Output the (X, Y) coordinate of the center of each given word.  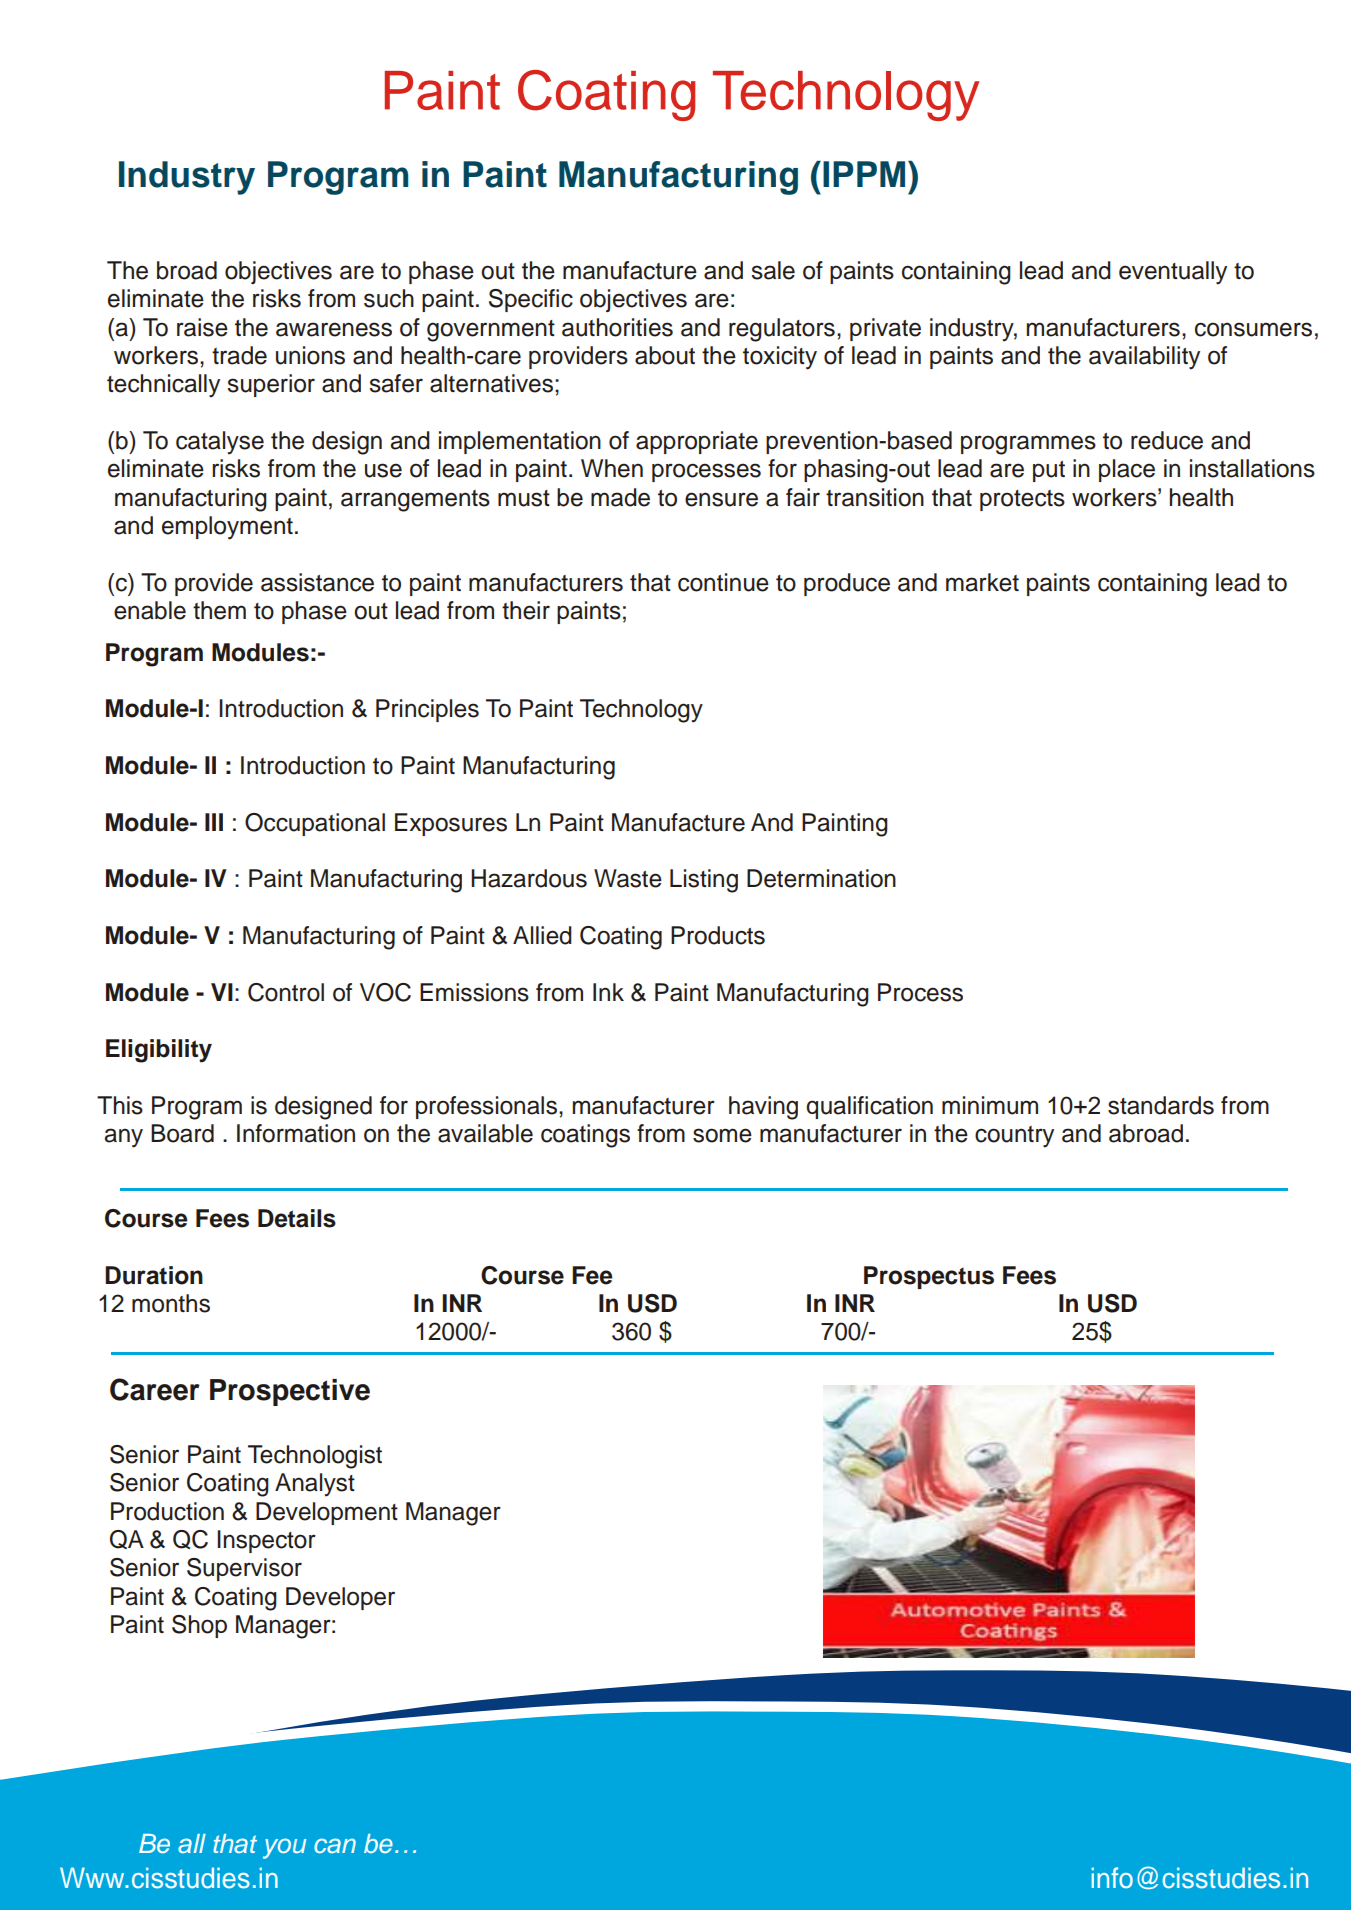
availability (1144, 358)
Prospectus (929, 1277)
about (665, 355)
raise (202, 327)
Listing (704, 881)
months (171, 1303)
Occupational (315, 824)
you (284, 1848)
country (1014, 1137)
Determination (821, 878)
